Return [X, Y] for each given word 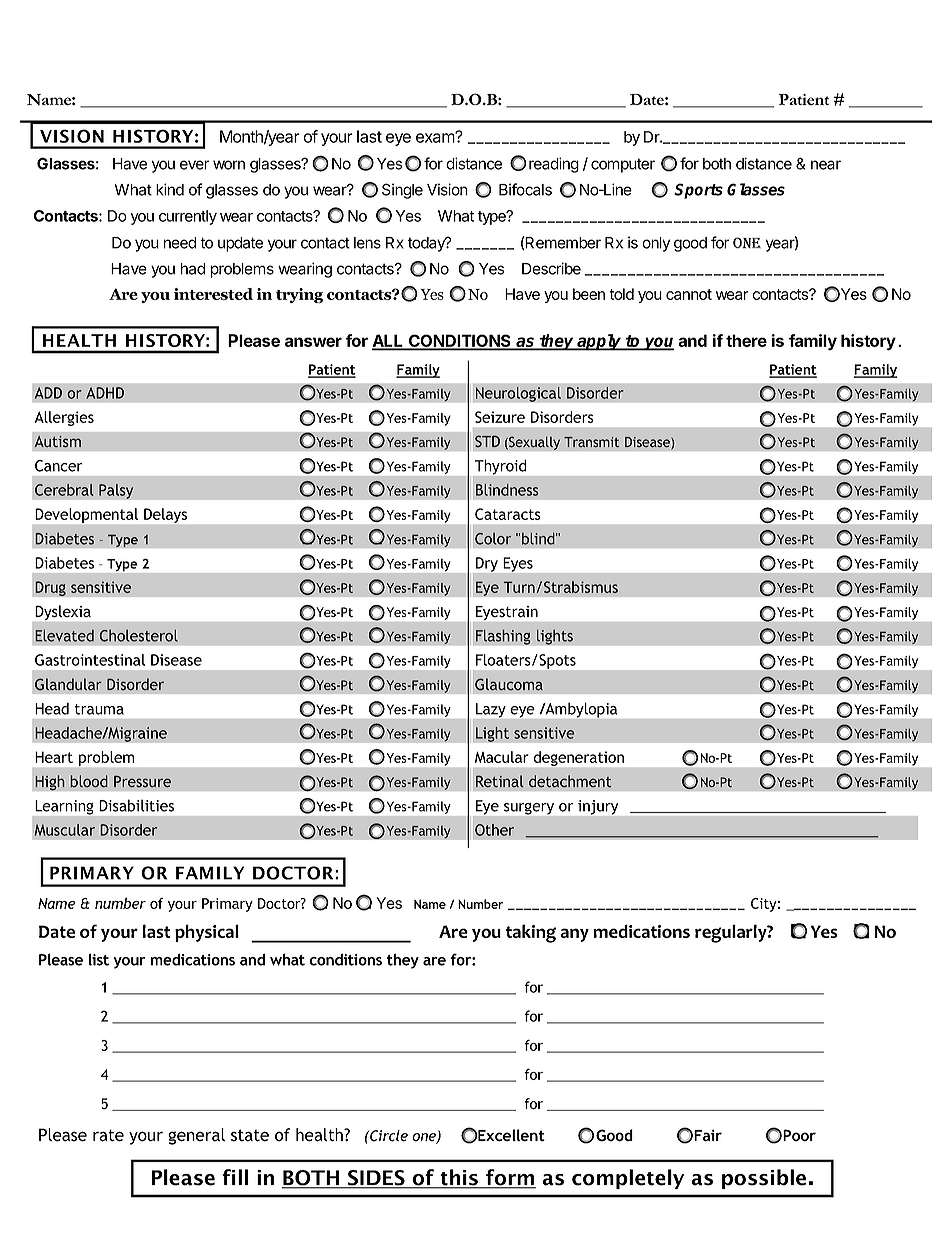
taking [531, 933]
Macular [502, 757]
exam [436, 137]
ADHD [105, 393]
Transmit [591, 442]
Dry [487, 564]
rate [108, 1135]
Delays [165, 515]
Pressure [142, 781]
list [99, 959]
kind [170, 189]
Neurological [518, 394]
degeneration [579, 758]
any [575, 935]
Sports [698, 191]
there [746, 340]
